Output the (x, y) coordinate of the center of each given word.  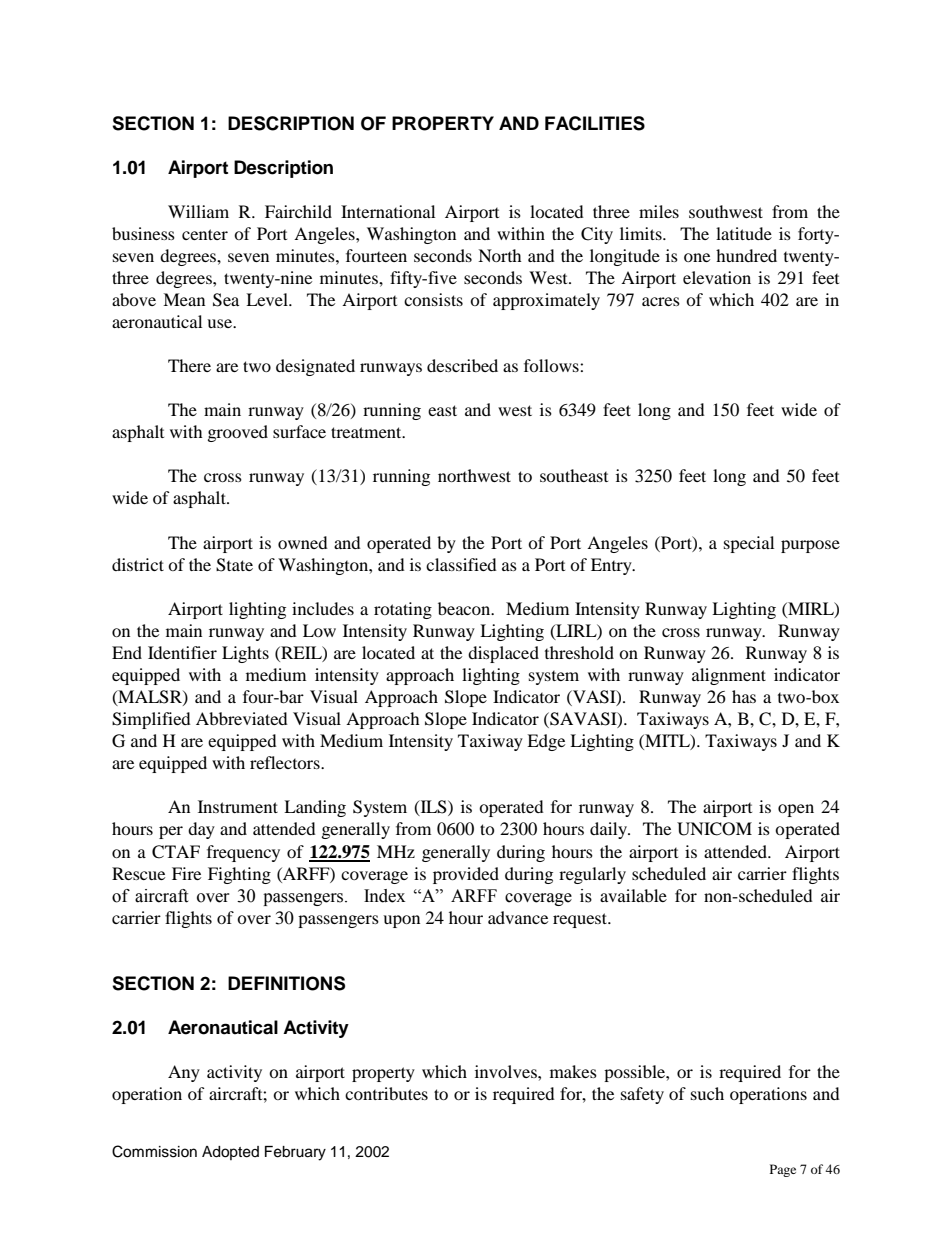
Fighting (239, 875)
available (633, 895)
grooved (238, 433)
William (198, 211)
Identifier (182, 652)
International (388, 211)
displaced (503, 654)
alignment (729, 676)
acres (661, 301)
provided (466, 875)
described (462, 365)
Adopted (230, 1153)
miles (659, 211)
